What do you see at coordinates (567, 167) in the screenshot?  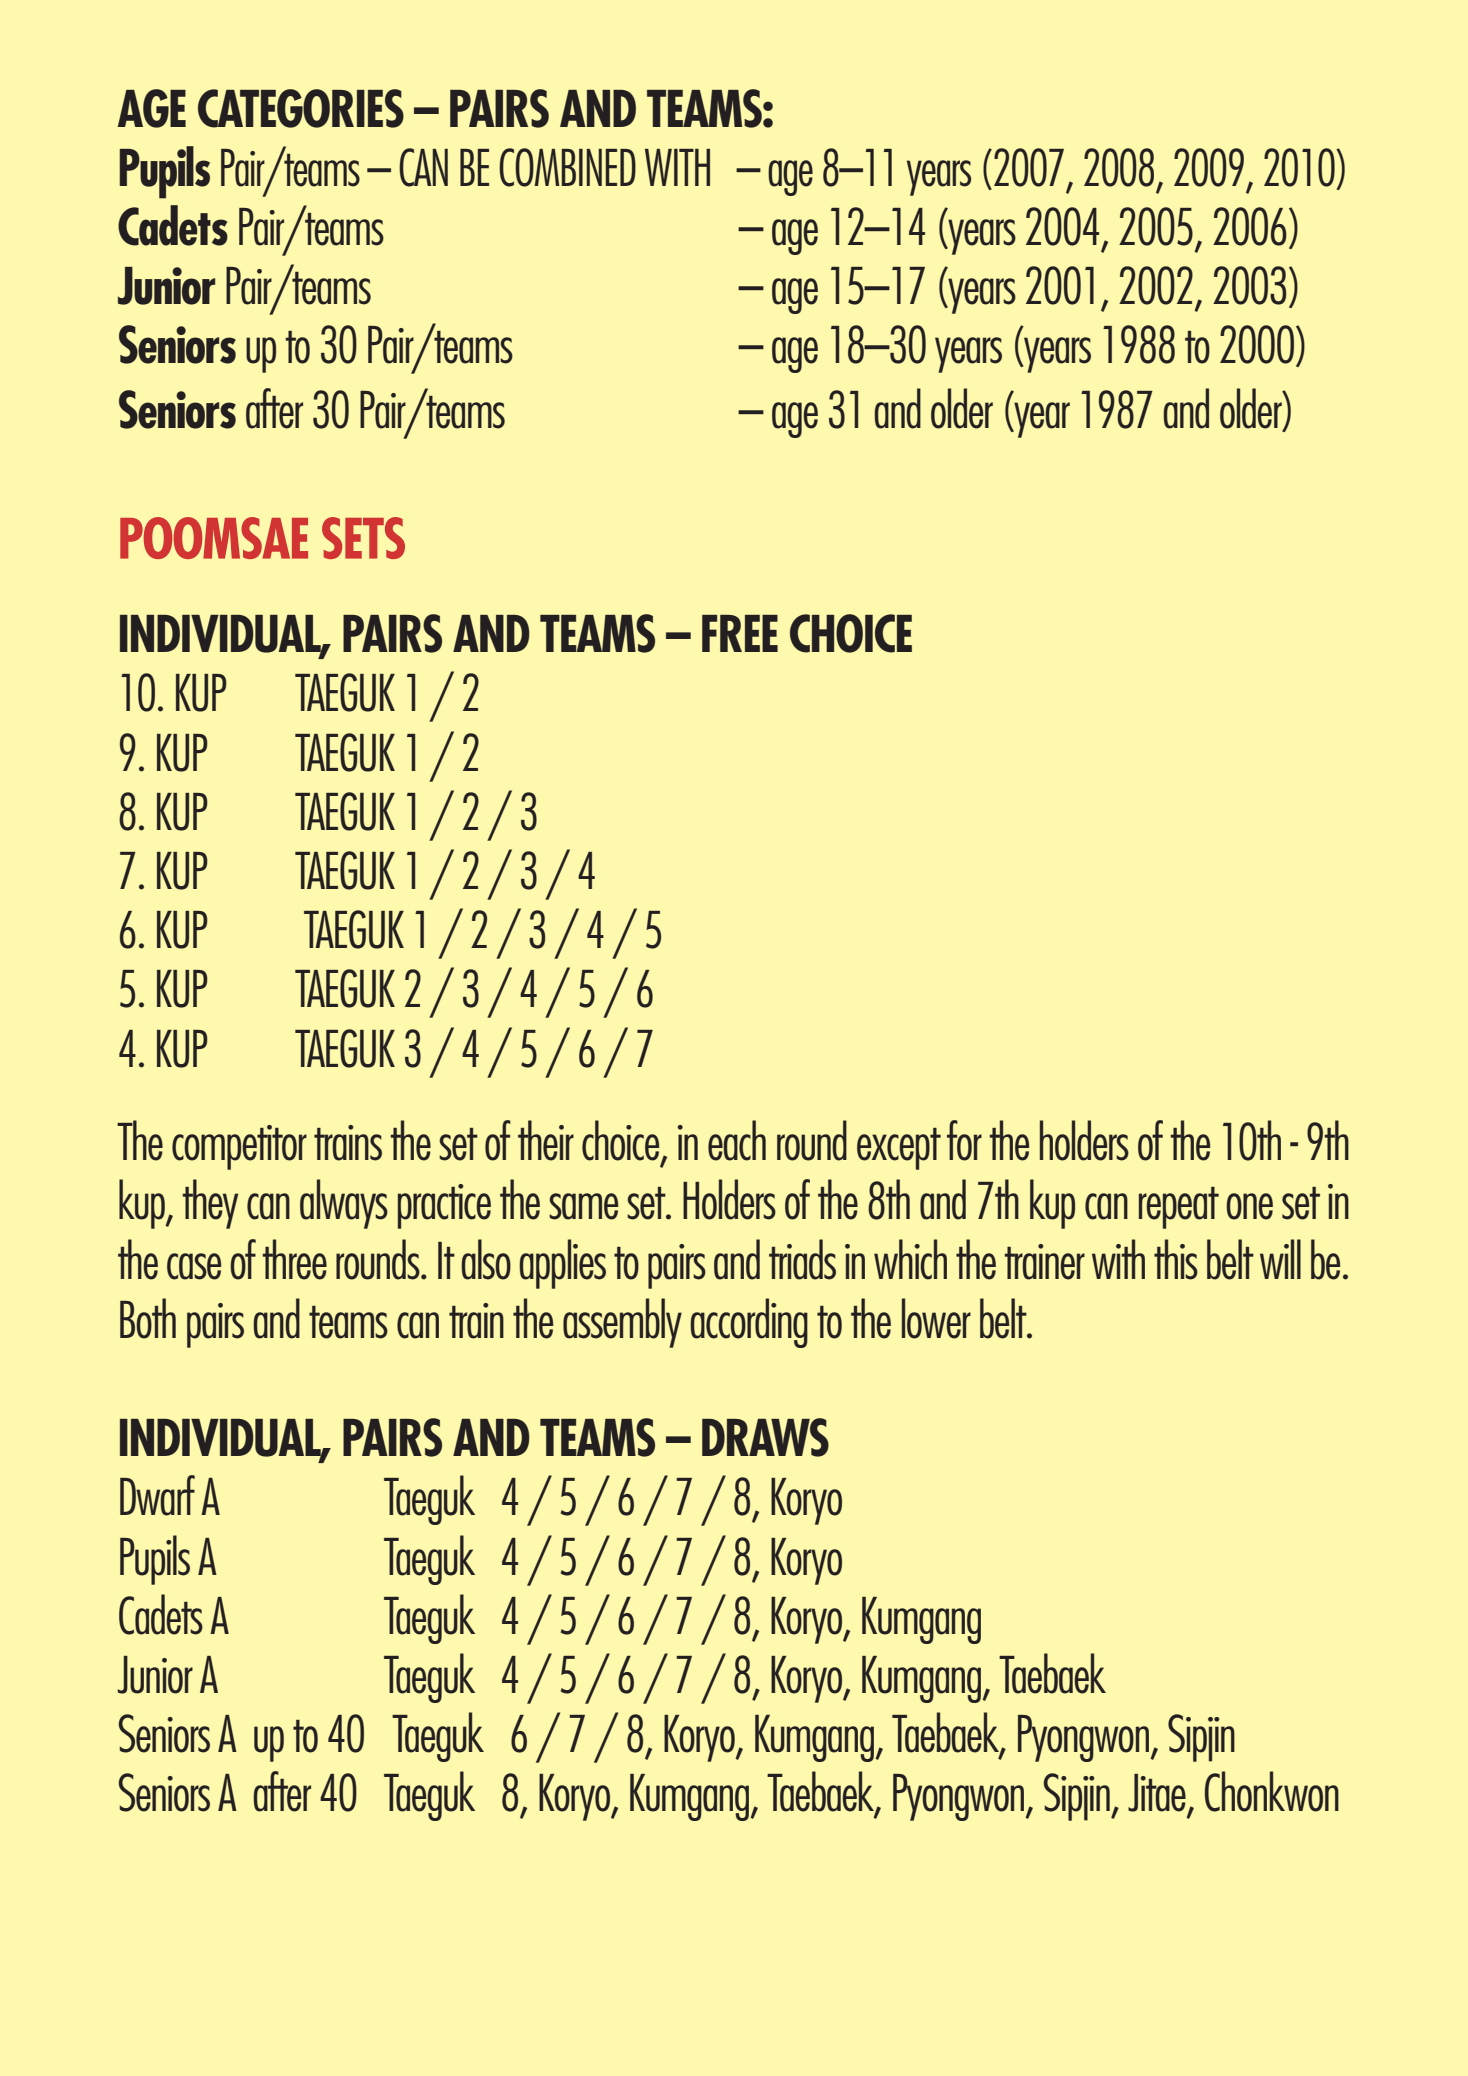 I see `COMBINED` at bounding box center [567, 167].
